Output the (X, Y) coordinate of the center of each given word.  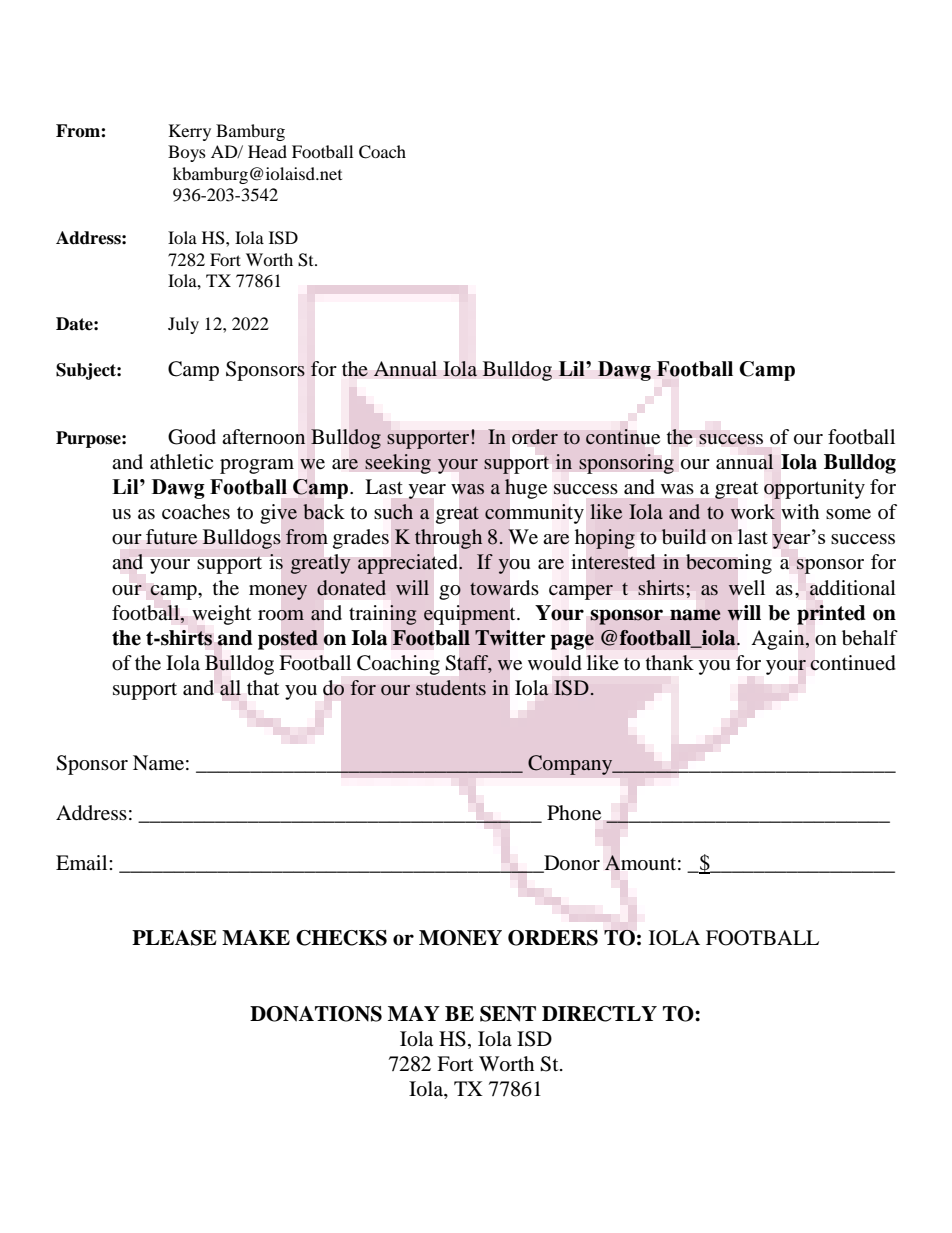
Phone (574, 813)
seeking (398, 464)
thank (670, 662)
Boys (187, 153)
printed (831, 615)
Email (83, 862)
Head (267, 151)
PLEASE (174, 938)
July (183, 325)
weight (221, 615)
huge (526, 489)
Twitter (510, 637)
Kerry (190, 132)
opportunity (814, 489)
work (753, 512)
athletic (181, 462)
